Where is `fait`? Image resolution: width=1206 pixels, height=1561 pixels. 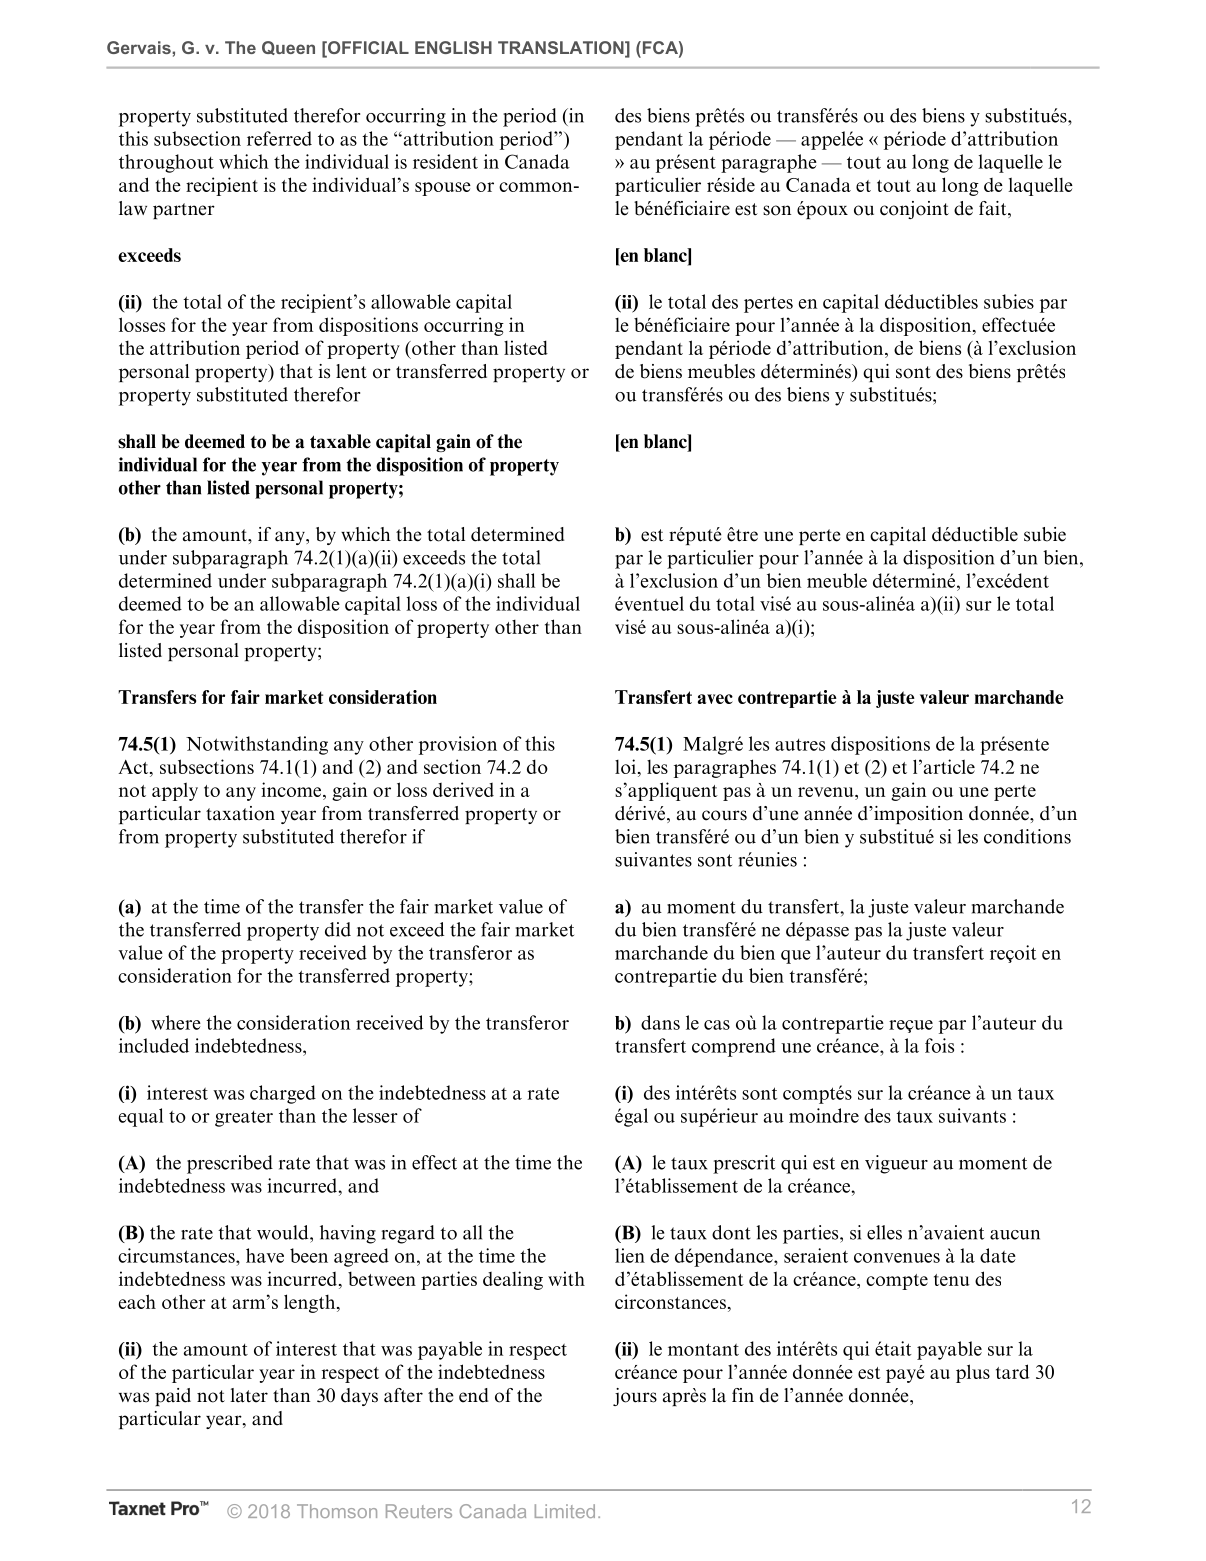 fait is located at coordinates (994, 209).
